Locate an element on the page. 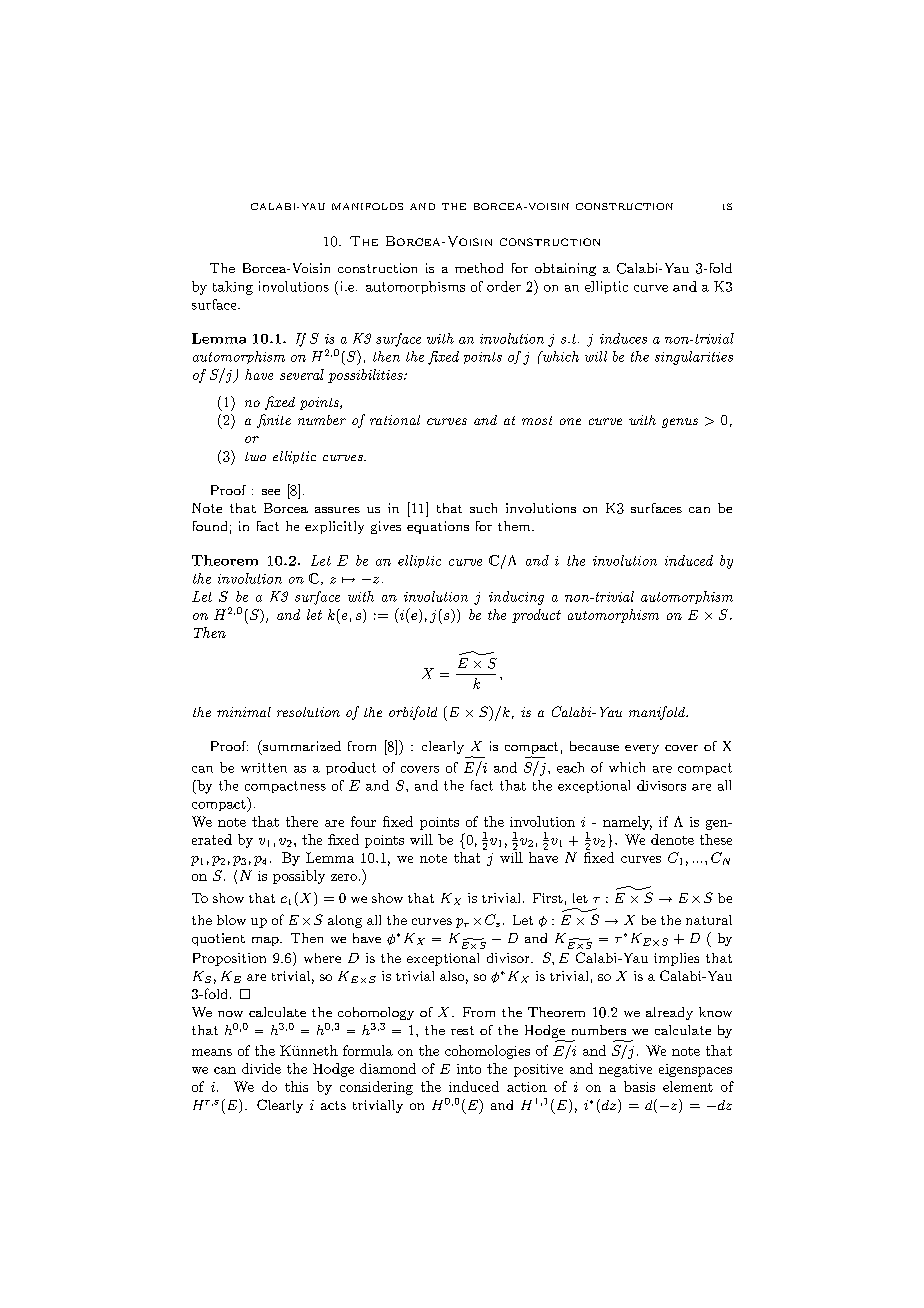 The height and width of the image is (1308, 924). method is located at coordinates (479, 268).
